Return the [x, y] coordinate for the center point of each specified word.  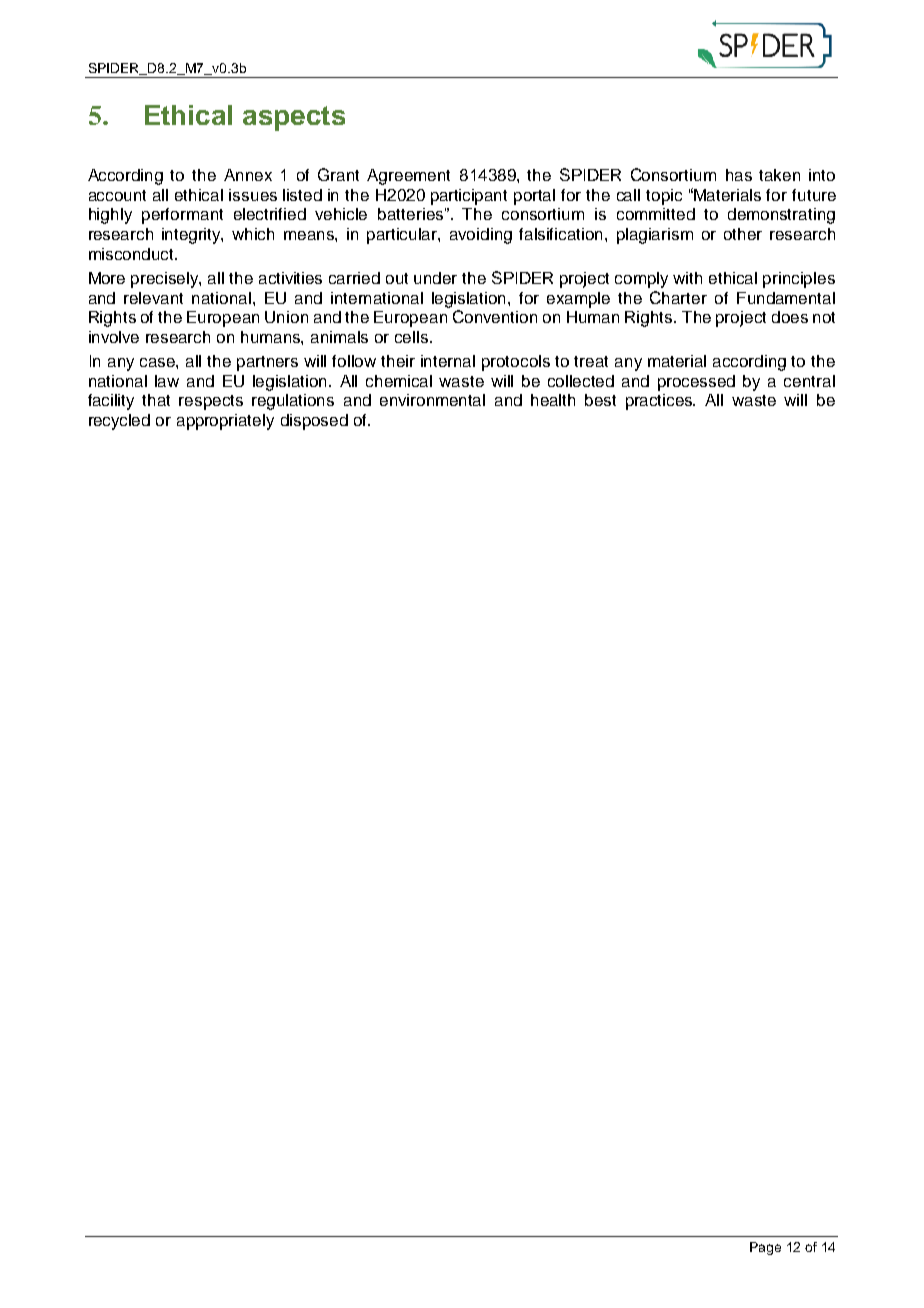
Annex [248, 175]
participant [469, 197]
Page [765, 1248]
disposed [314, 422]
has [739, 175]
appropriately [225, 422]
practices [660, 402]
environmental [432, 400]
